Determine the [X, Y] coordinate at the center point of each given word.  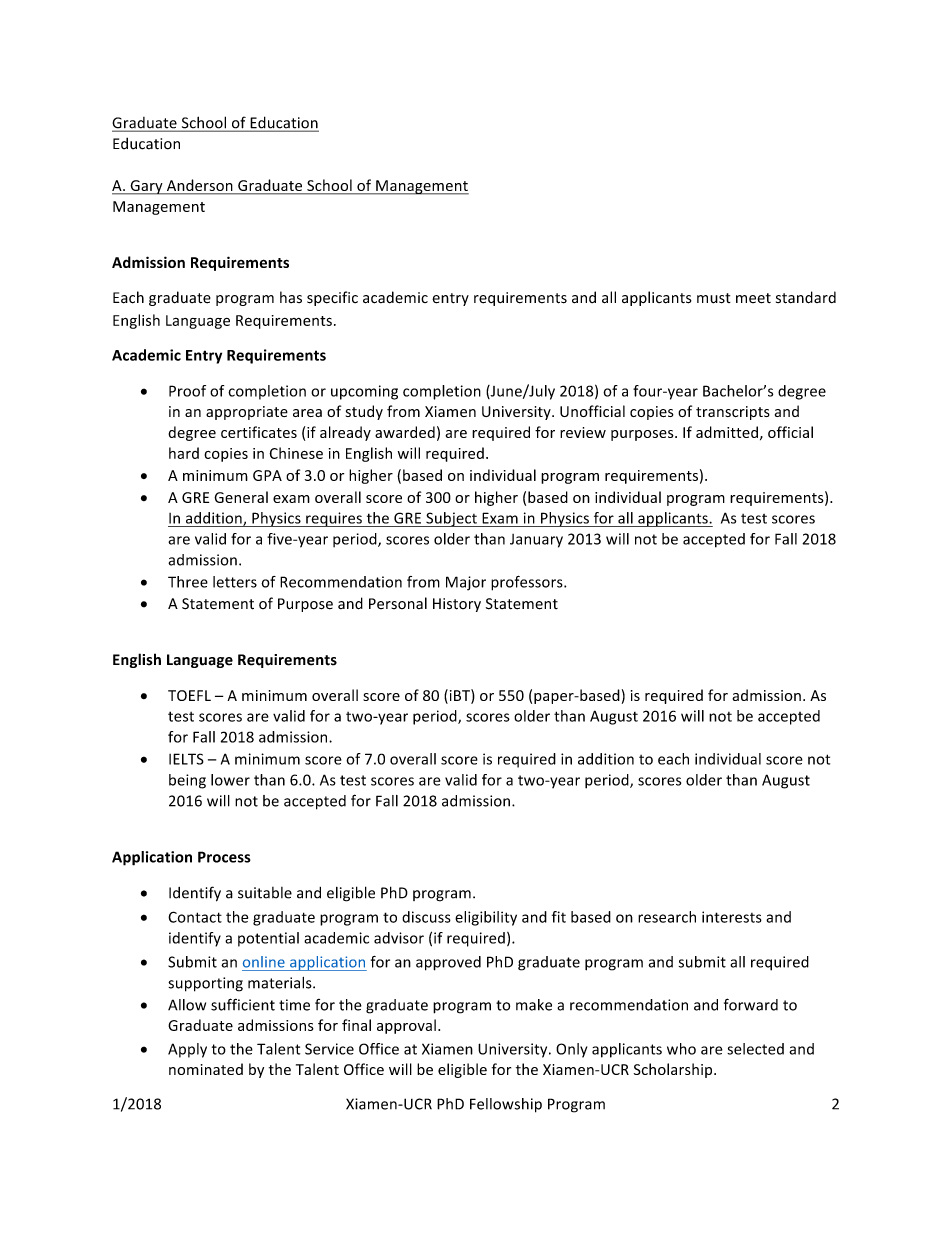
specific [332, 298]
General [241, 497]
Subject [451, 519]
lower [230, 780]
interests [732, 917]
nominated [206, 1069]
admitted [727, 432]
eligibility [486, 918]
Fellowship [506, 1105]
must [714, 298]
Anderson [199, 186]
